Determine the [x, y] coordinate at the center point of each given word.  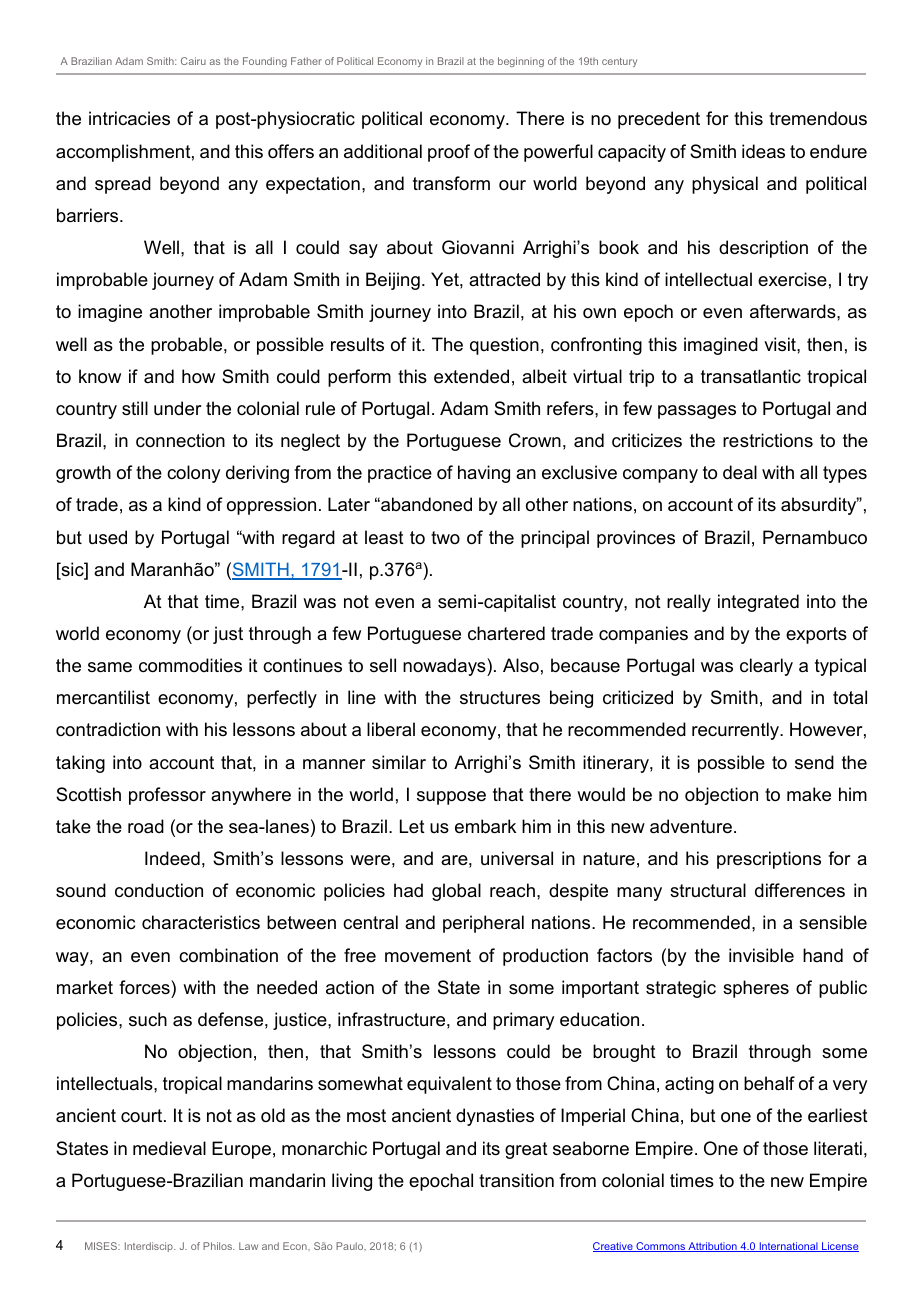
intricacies [129, 118]
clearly [766, 667]
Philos [218, 1246]
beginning [521, 62]
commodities [190, 665]
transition [516, 1180]
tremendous [818, 118]
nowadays [445, 667]
